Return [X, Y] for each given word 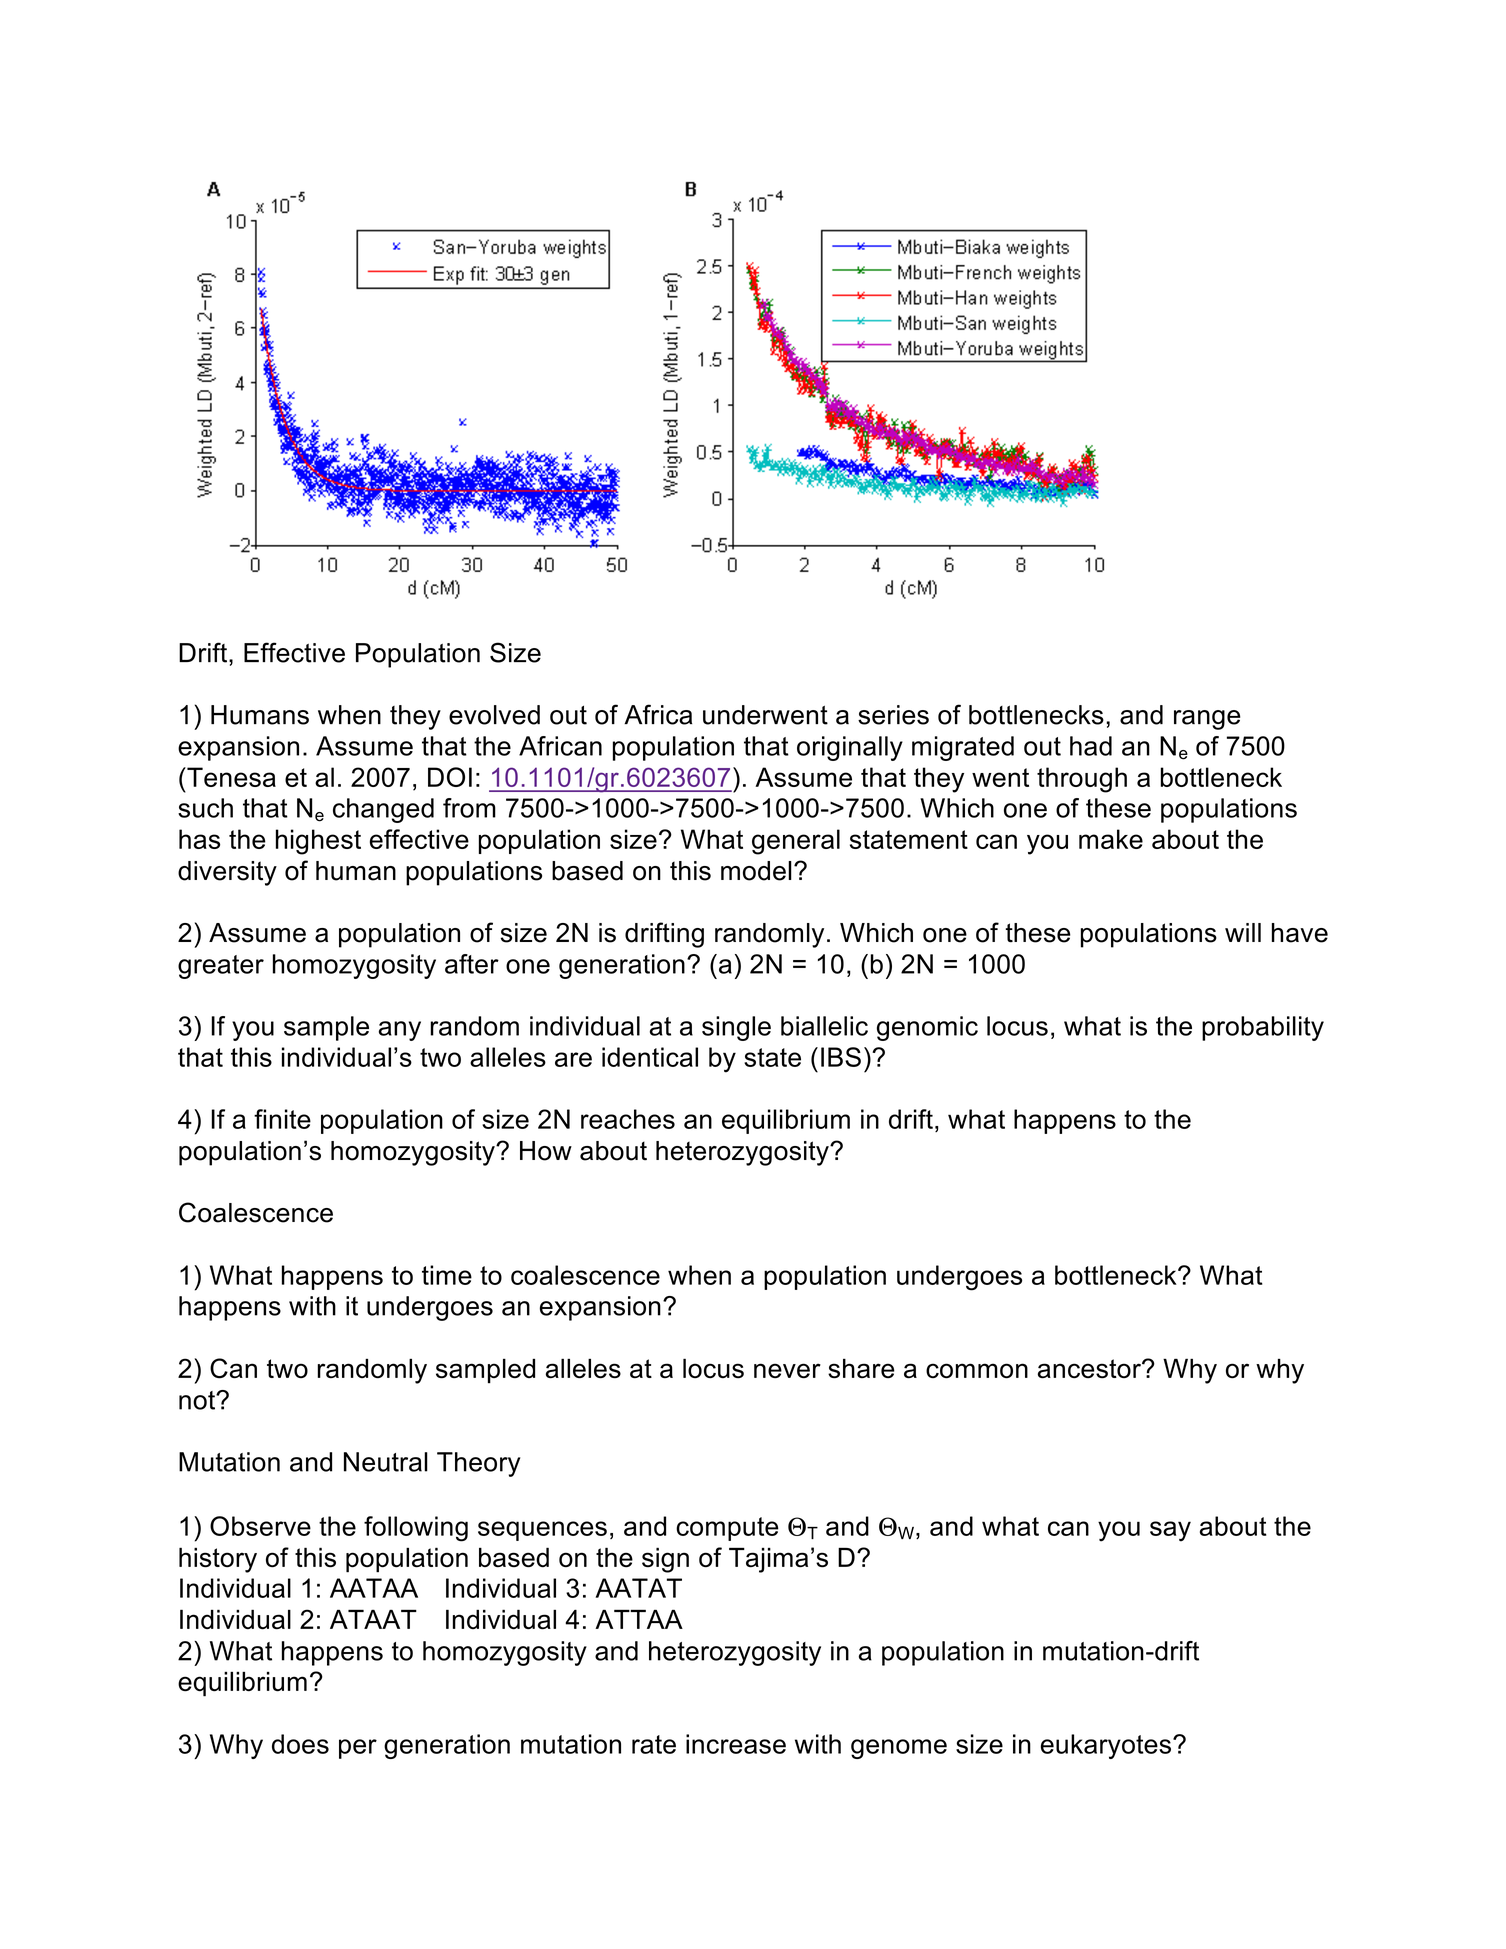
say [1170, 1531]
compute [727, 1529]
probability [1263, 1028]
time [447, 1275]
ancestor [1090, 1369]
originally [850, 748]
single [736, 1028]
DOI [450, 777]
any [400, 1031]
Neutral [386, 1462]
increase [736, 1744]
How [546, 1151]
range [1207, 720]
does [300, 1744]
